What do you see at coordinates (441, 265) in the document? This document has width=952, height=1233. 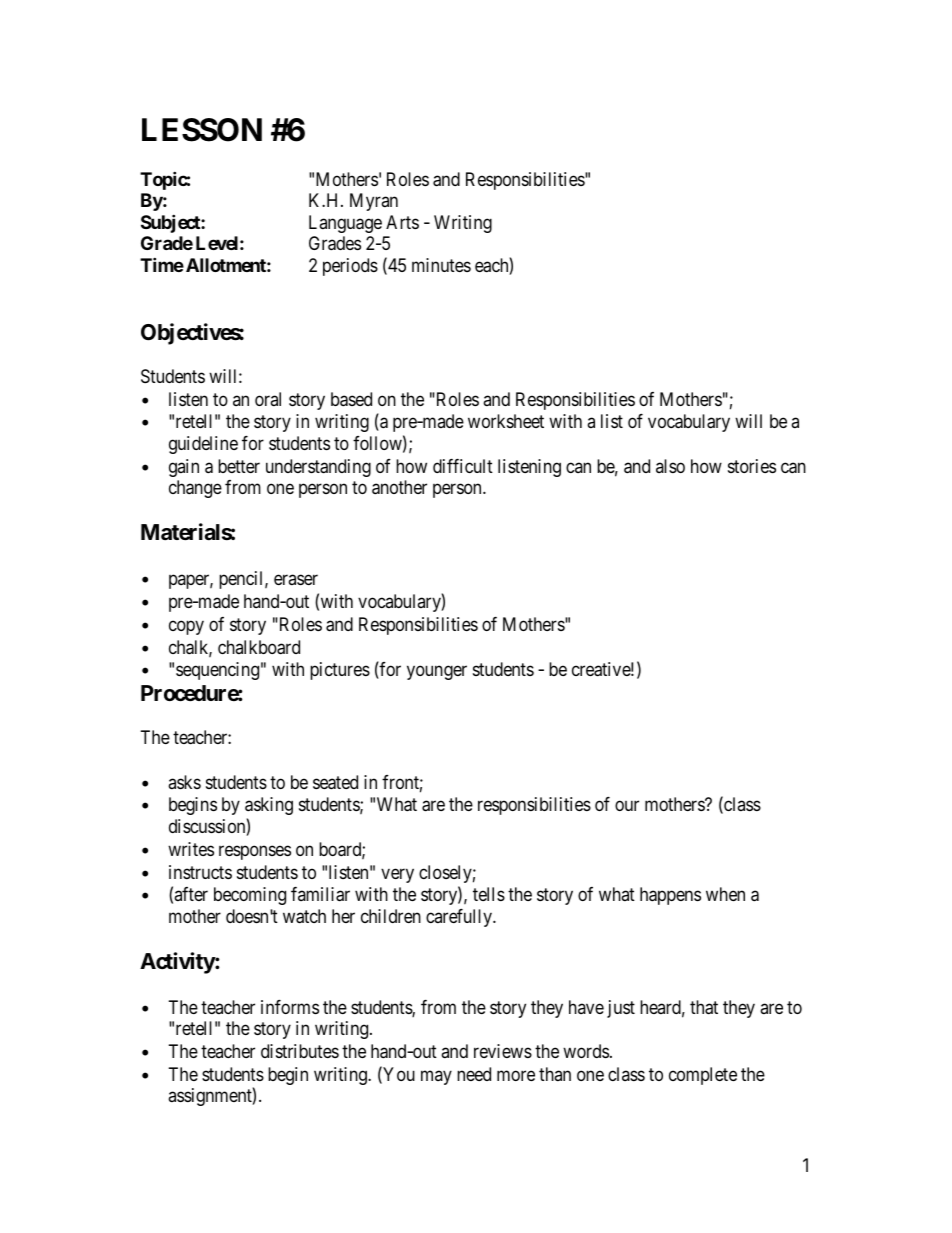 I see `minutes` at bounding box center [441, 265].
